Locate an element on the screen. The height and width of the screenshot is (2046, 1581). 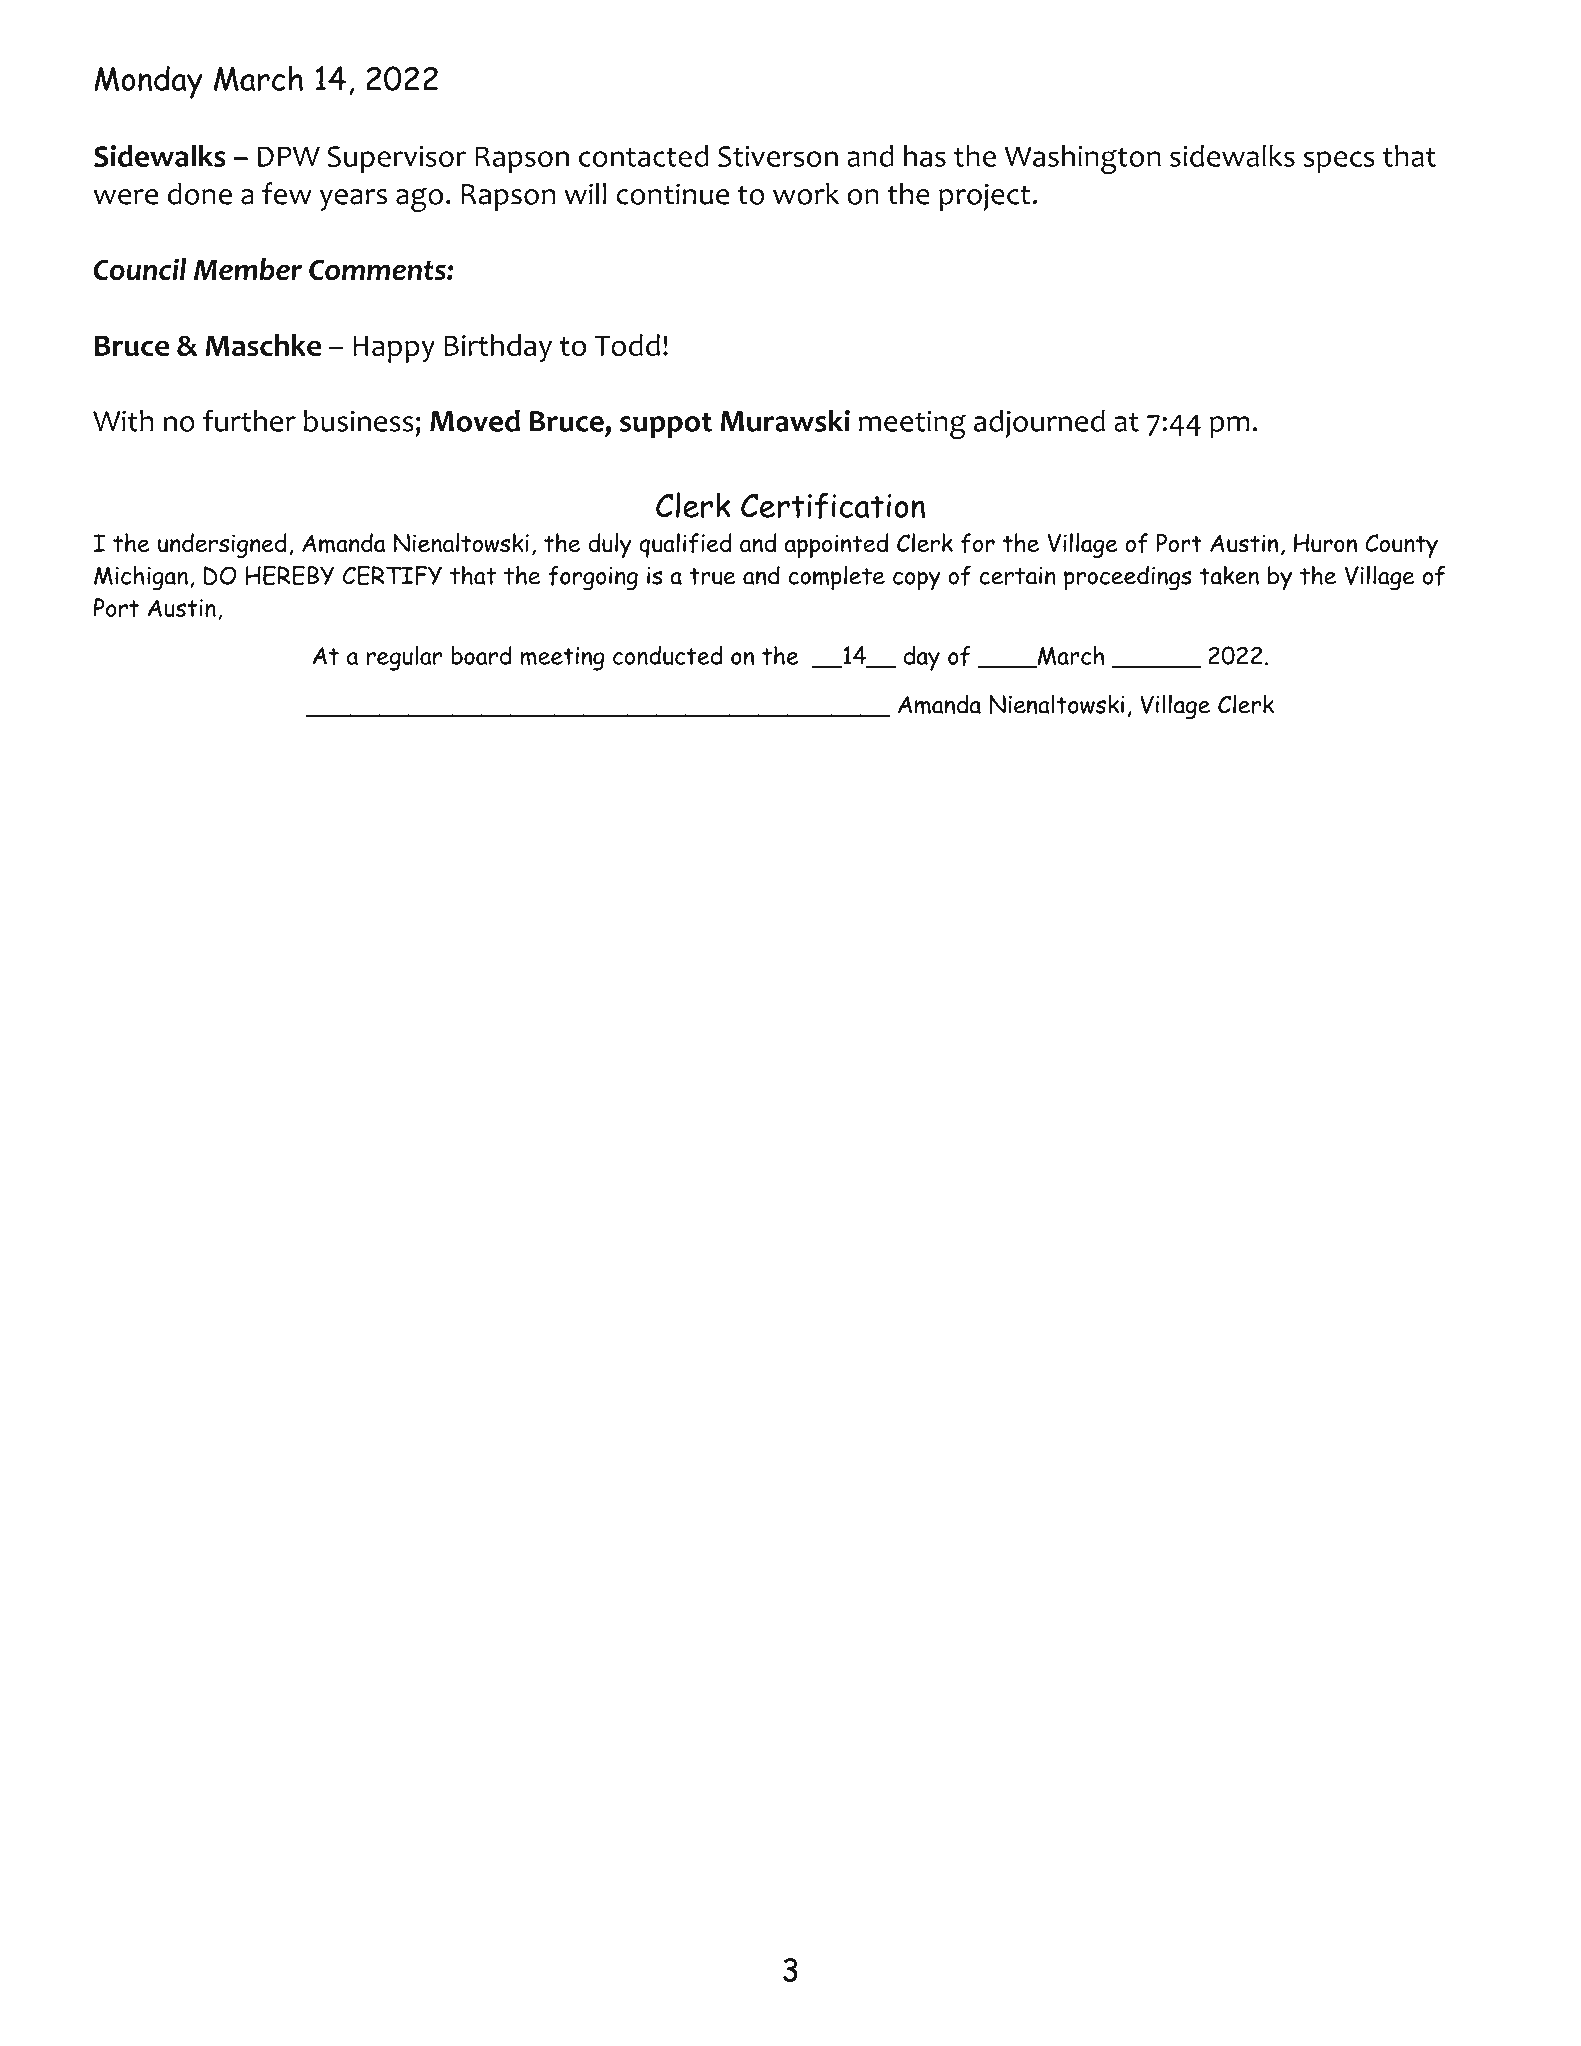
contacted is located at coordinates (643, 156).
